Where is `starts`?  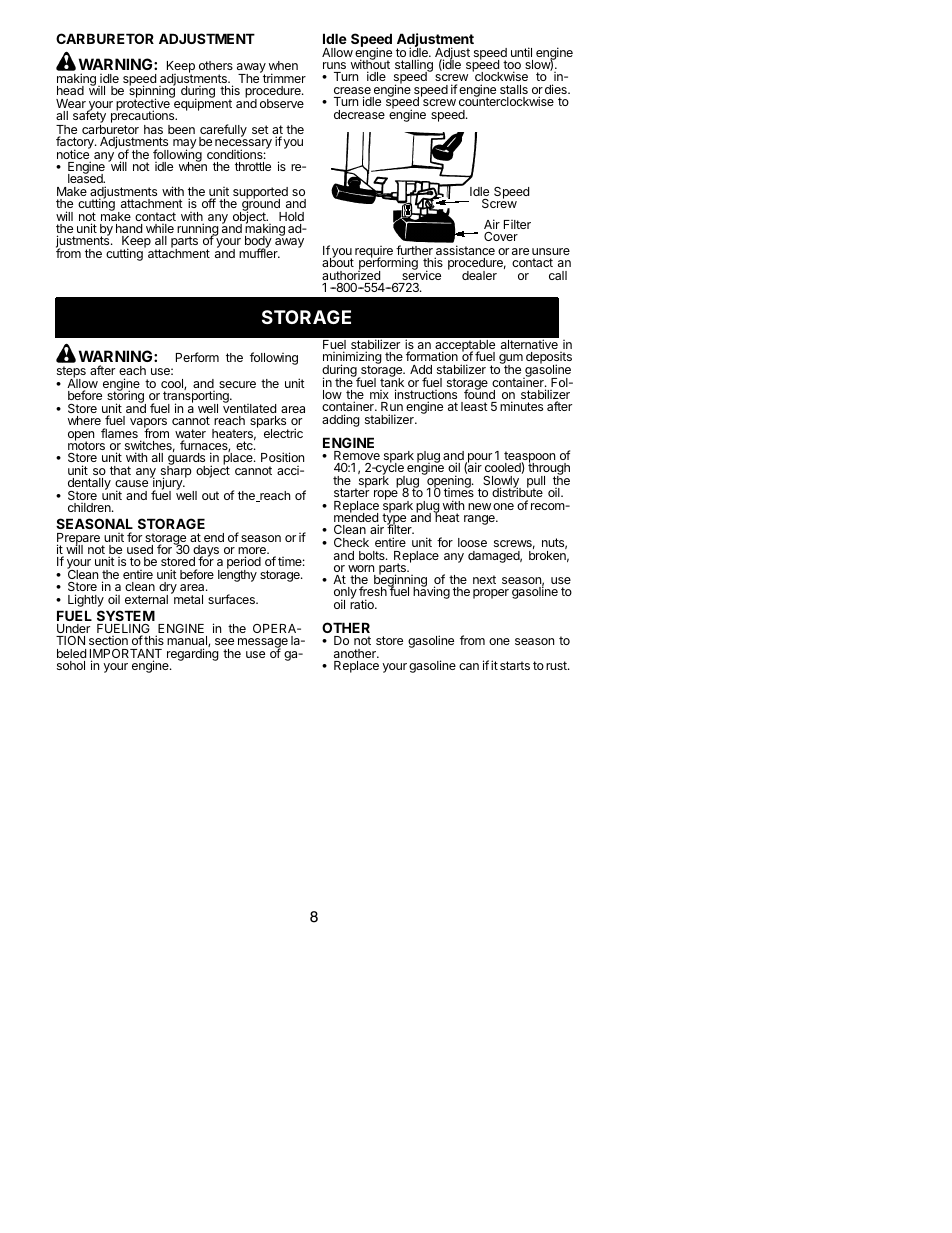 starts is located at coordinates (515, 665).
